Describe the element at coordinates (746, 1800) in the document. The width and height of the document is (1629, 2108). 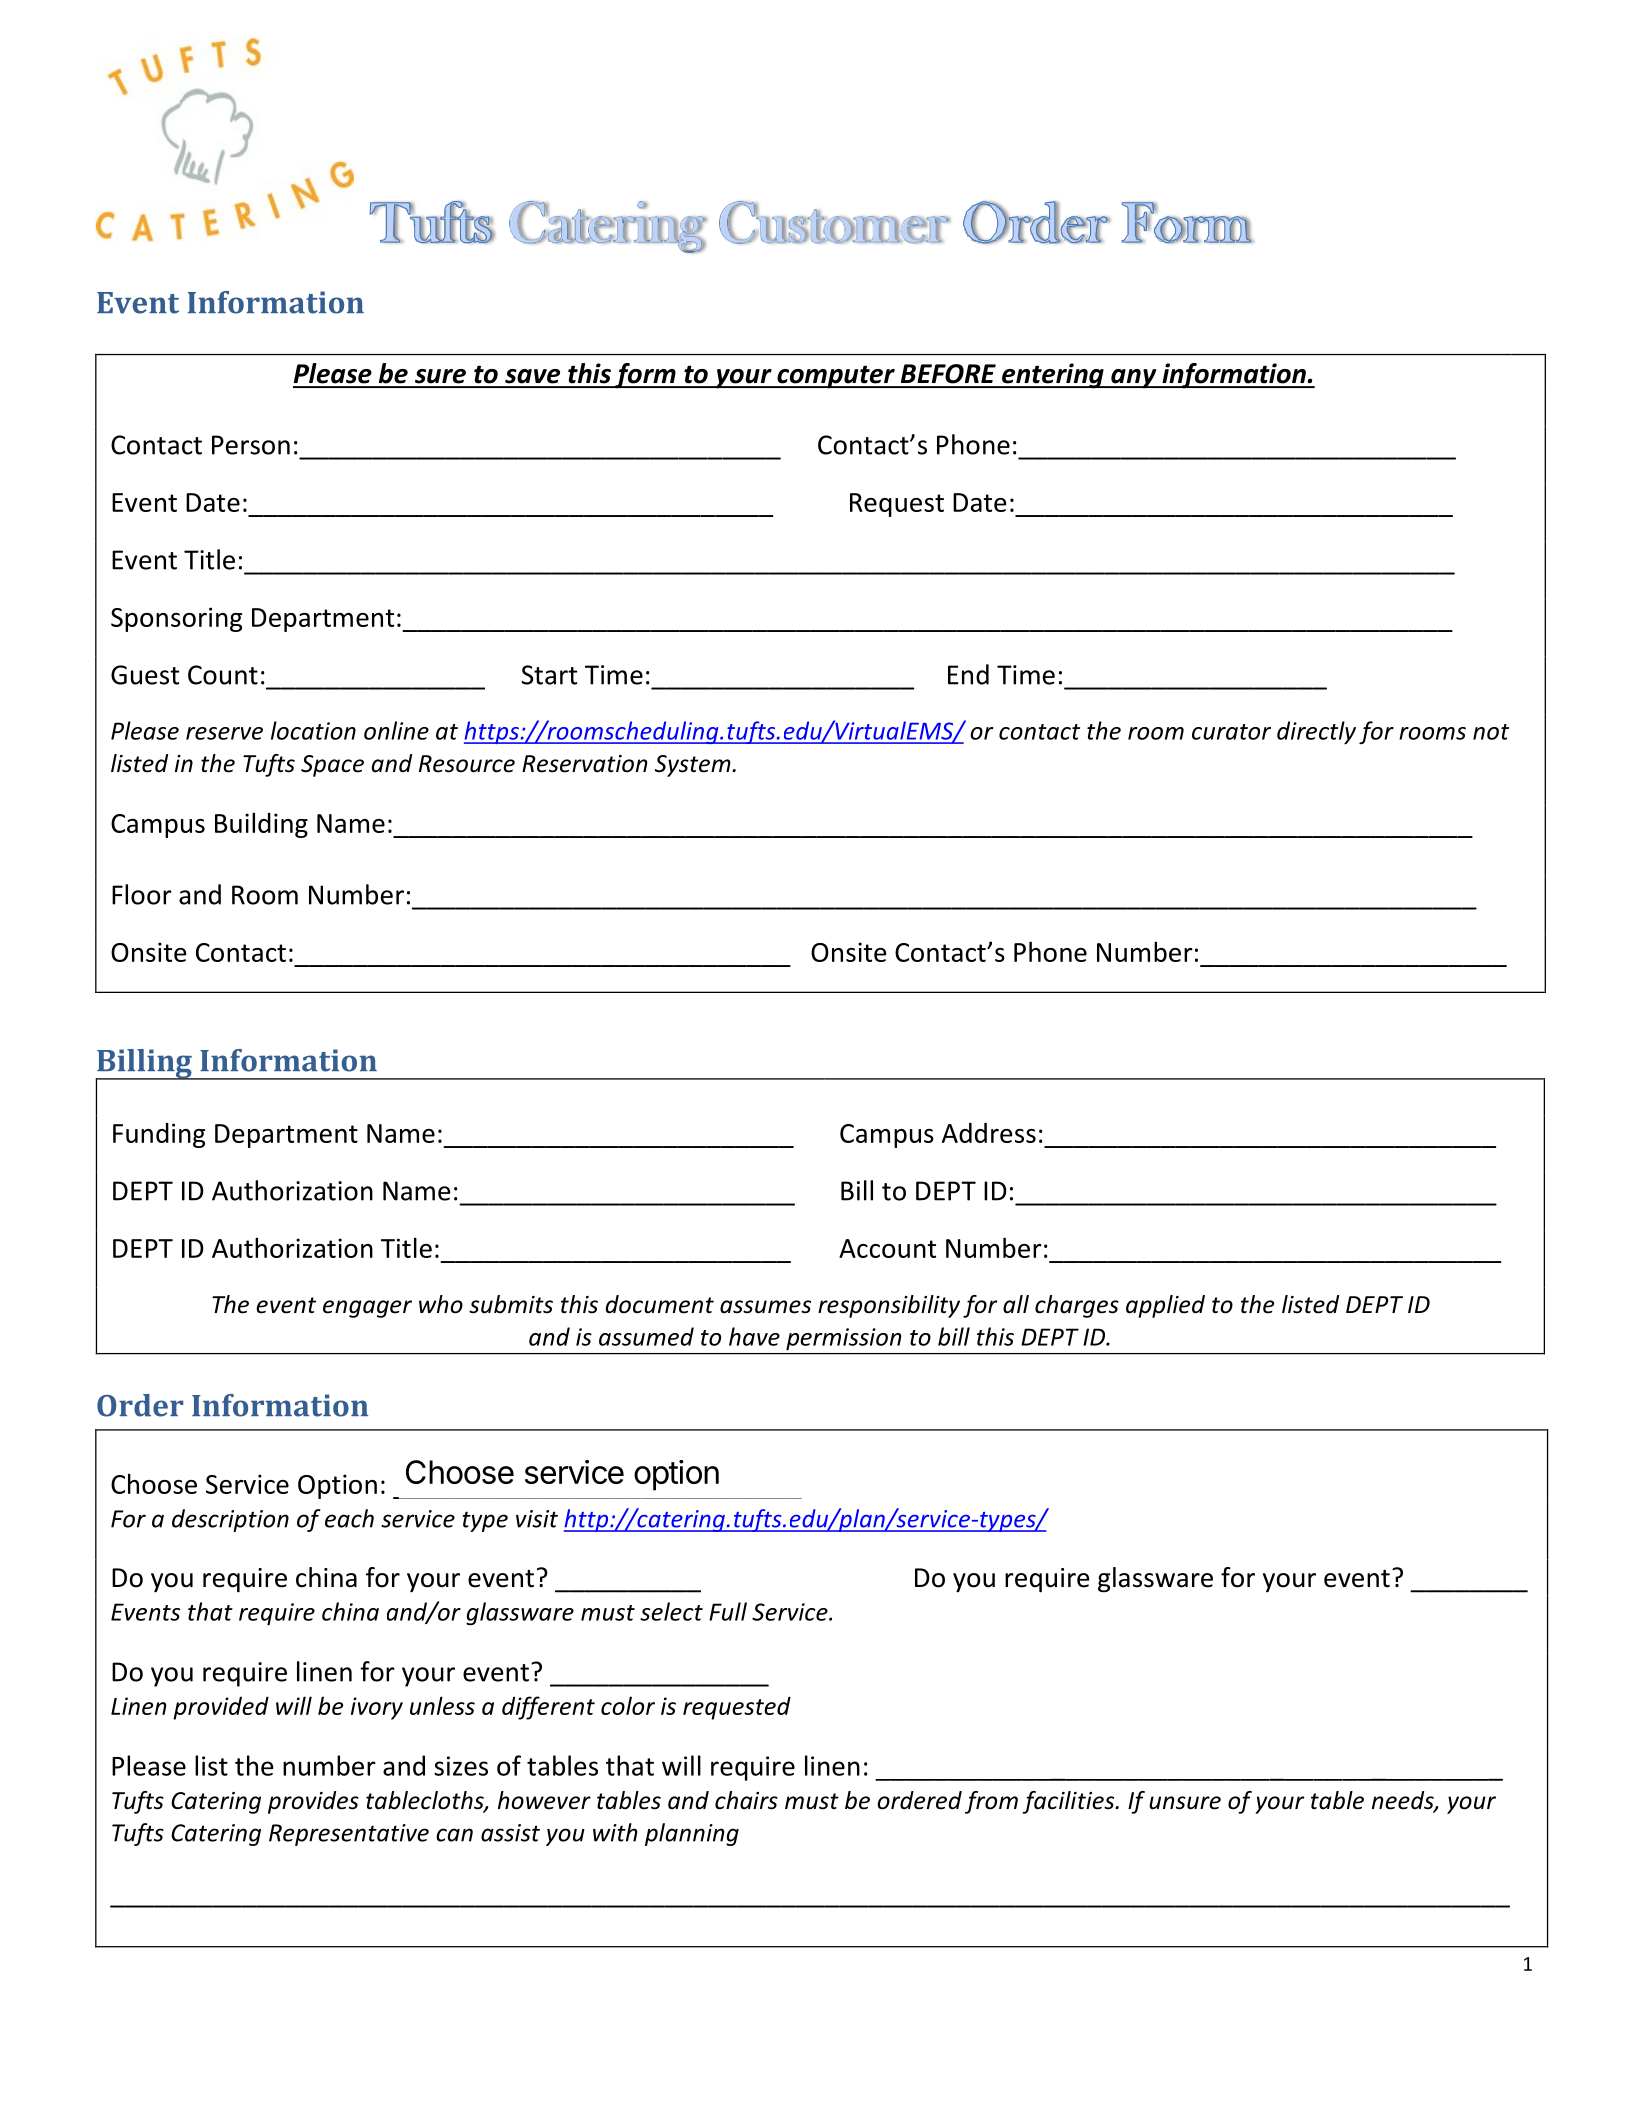
I see `chairs` at that location.
